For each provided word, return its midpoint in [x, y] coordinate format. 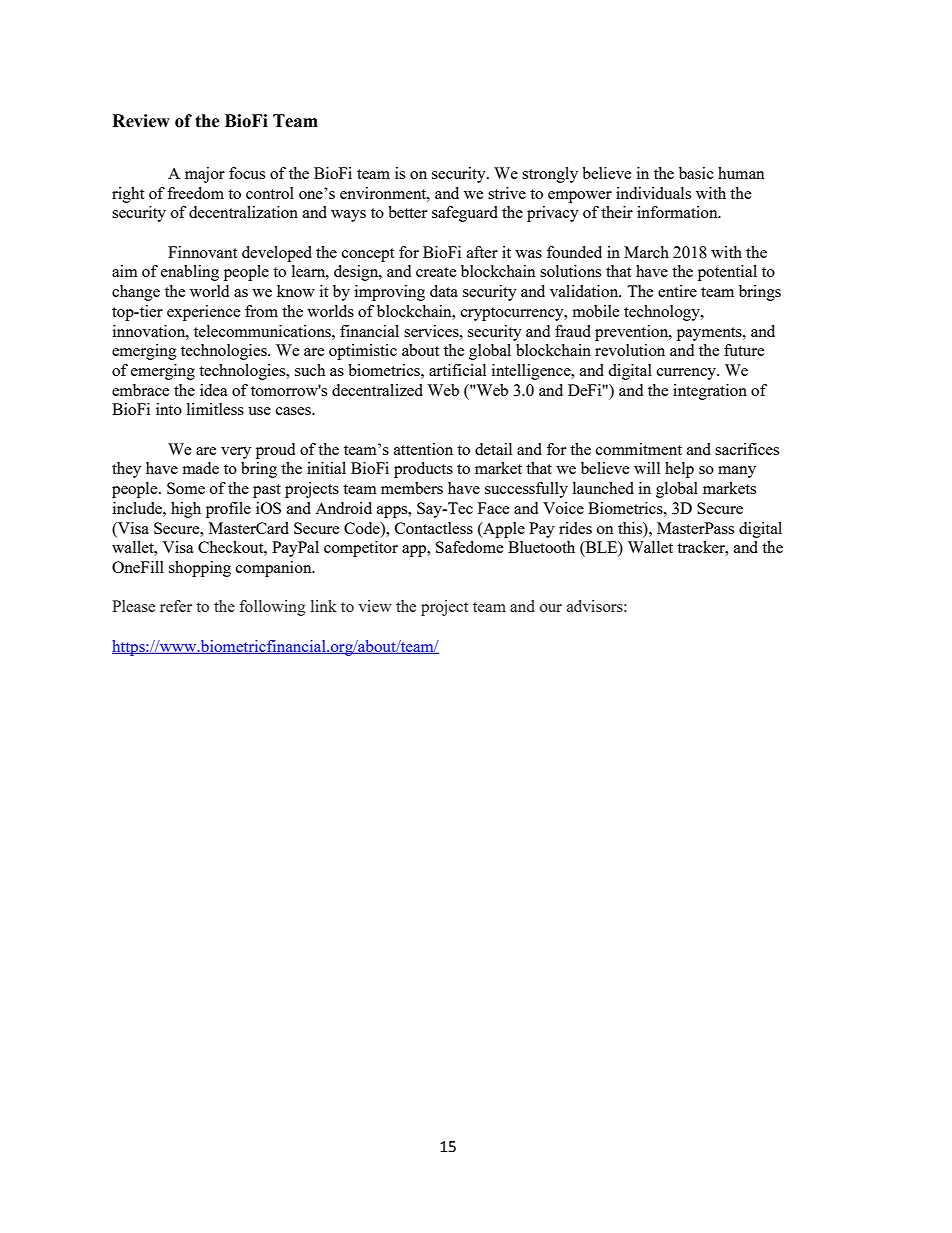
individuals [653, 193]
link [324, 606]
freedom [195, 193]
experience [203, 313]
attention [423, 449]
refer [176, 606]
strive [507, 193]
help [679, 470]
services [432, 331]
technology [663, 313]
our [551, 608]
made [201, 468]
